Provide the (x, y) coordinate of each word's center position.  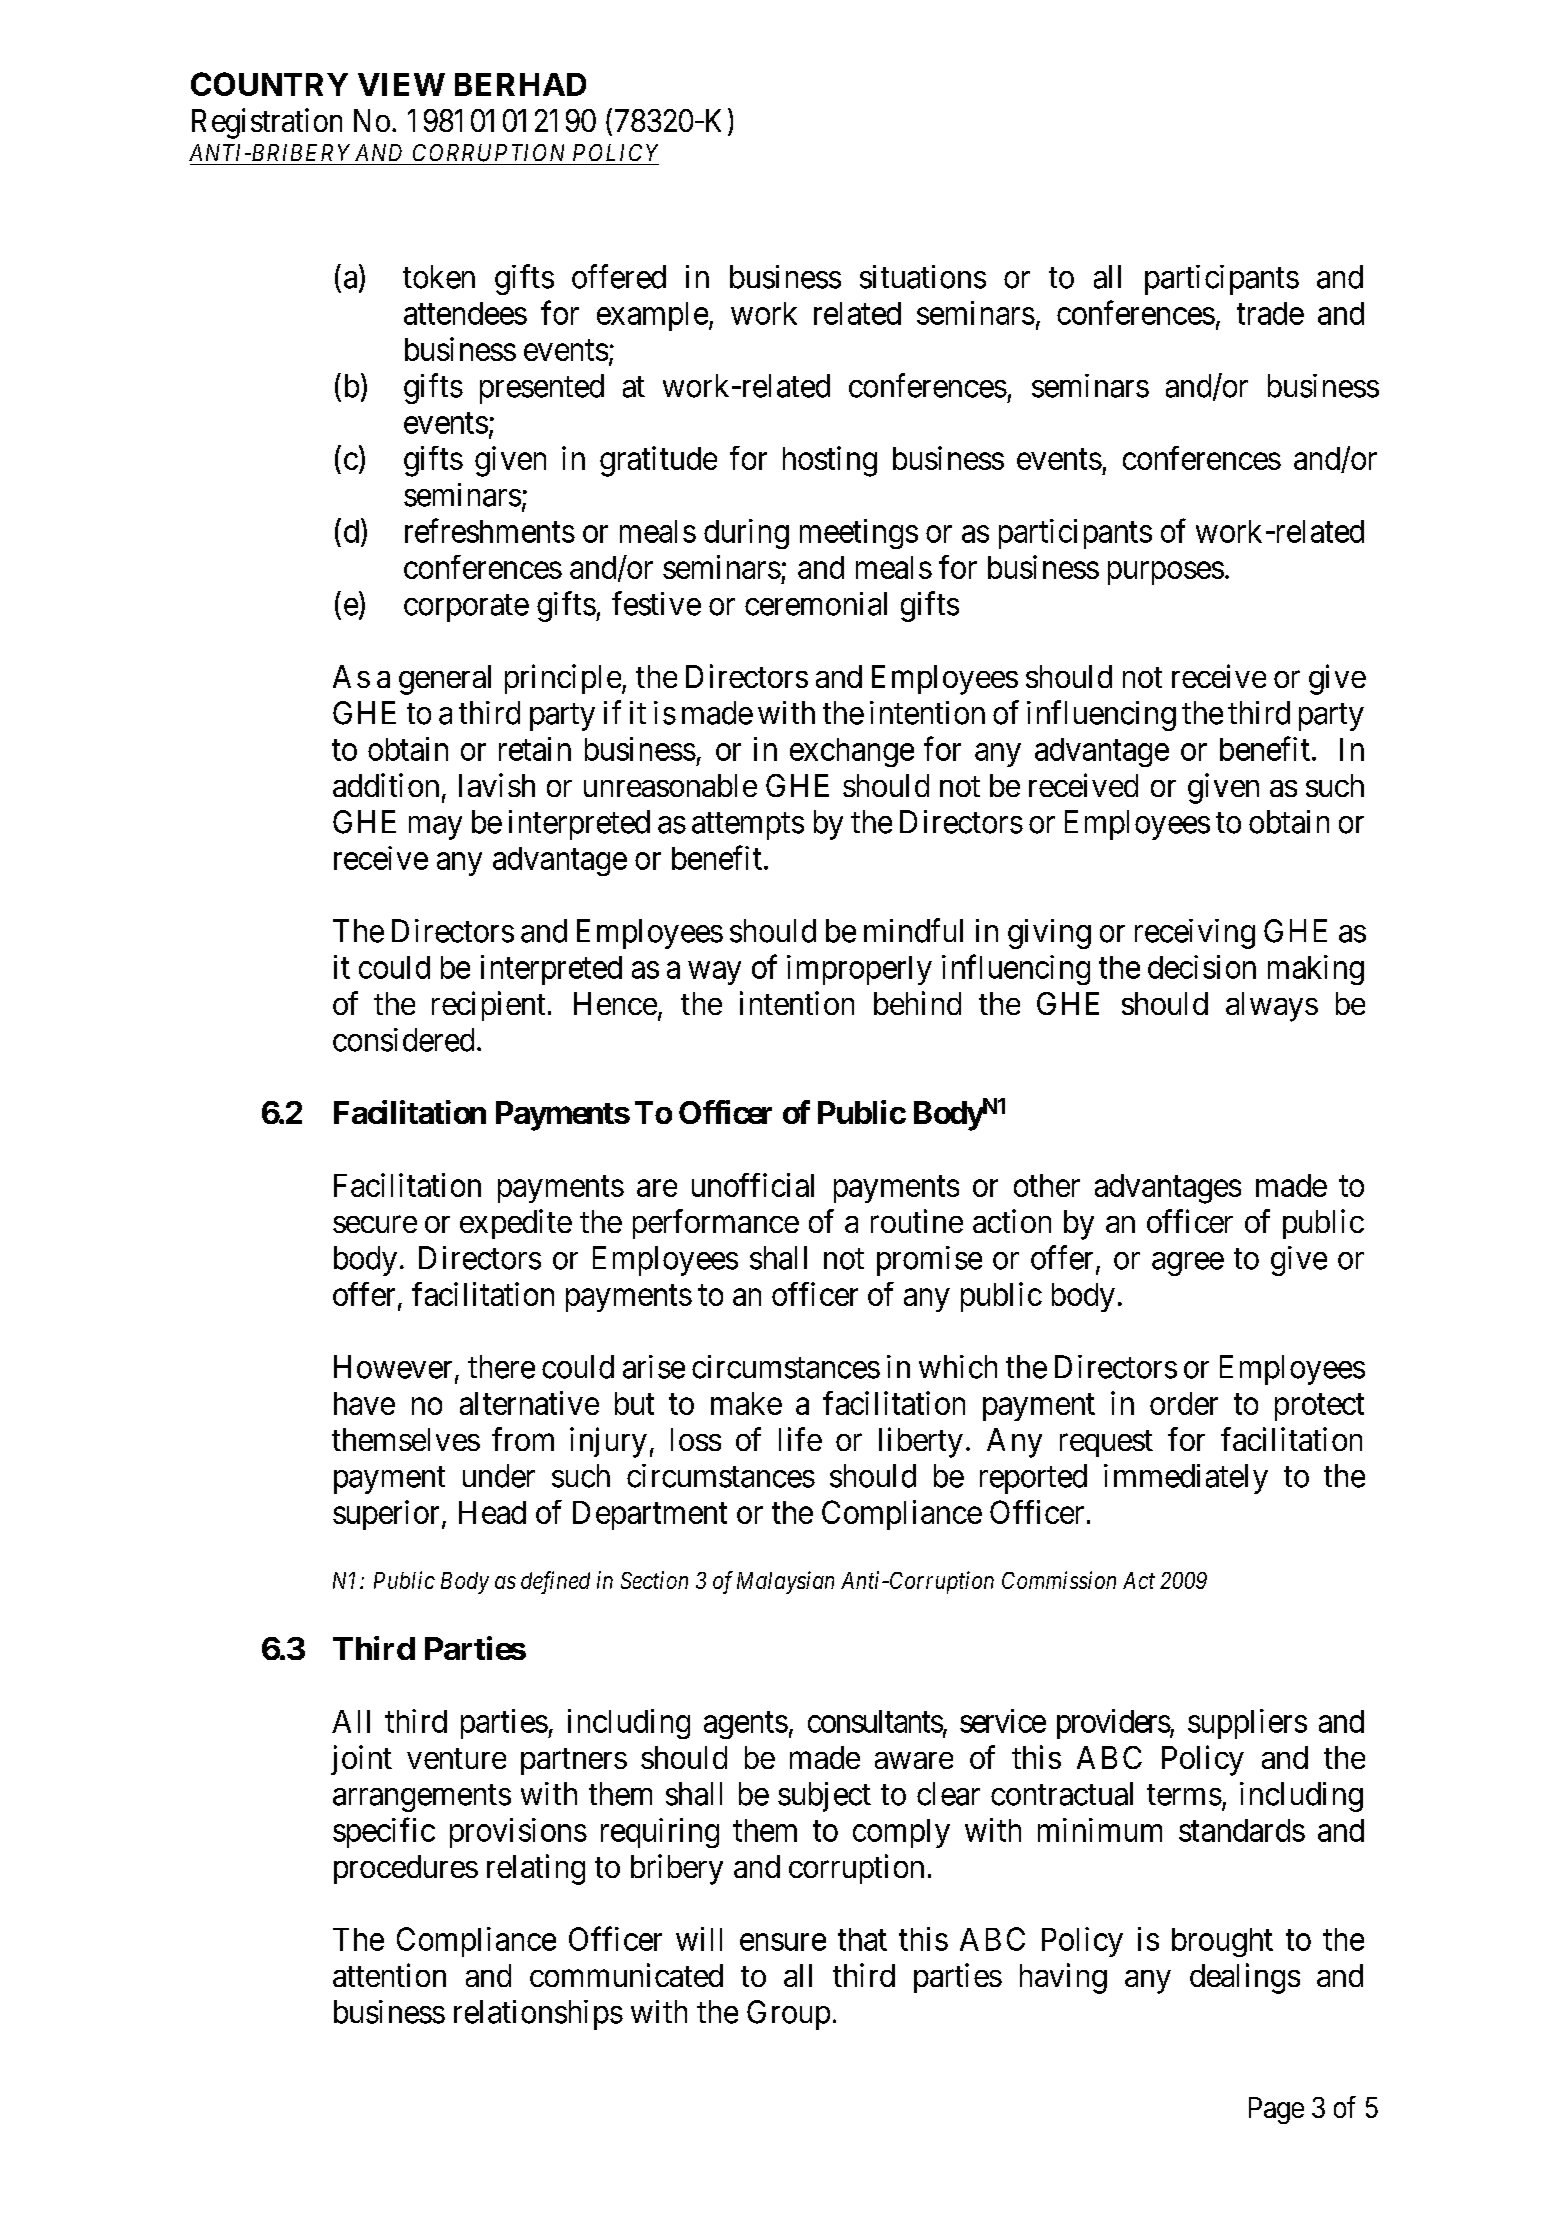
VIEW (401, 84)
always (1272, 1007)
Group (788, 2015)
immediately (1186, 1479)
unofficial (753, 1185)
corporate (466, 608)
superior (386, 1515)
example (652, 316)
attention (389, 1975)
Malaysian (785, 1582)
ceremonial (816, 604)
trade (1270, 313)
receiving (1195, 934)
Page (1276, 2110)
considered (403, 1040)
